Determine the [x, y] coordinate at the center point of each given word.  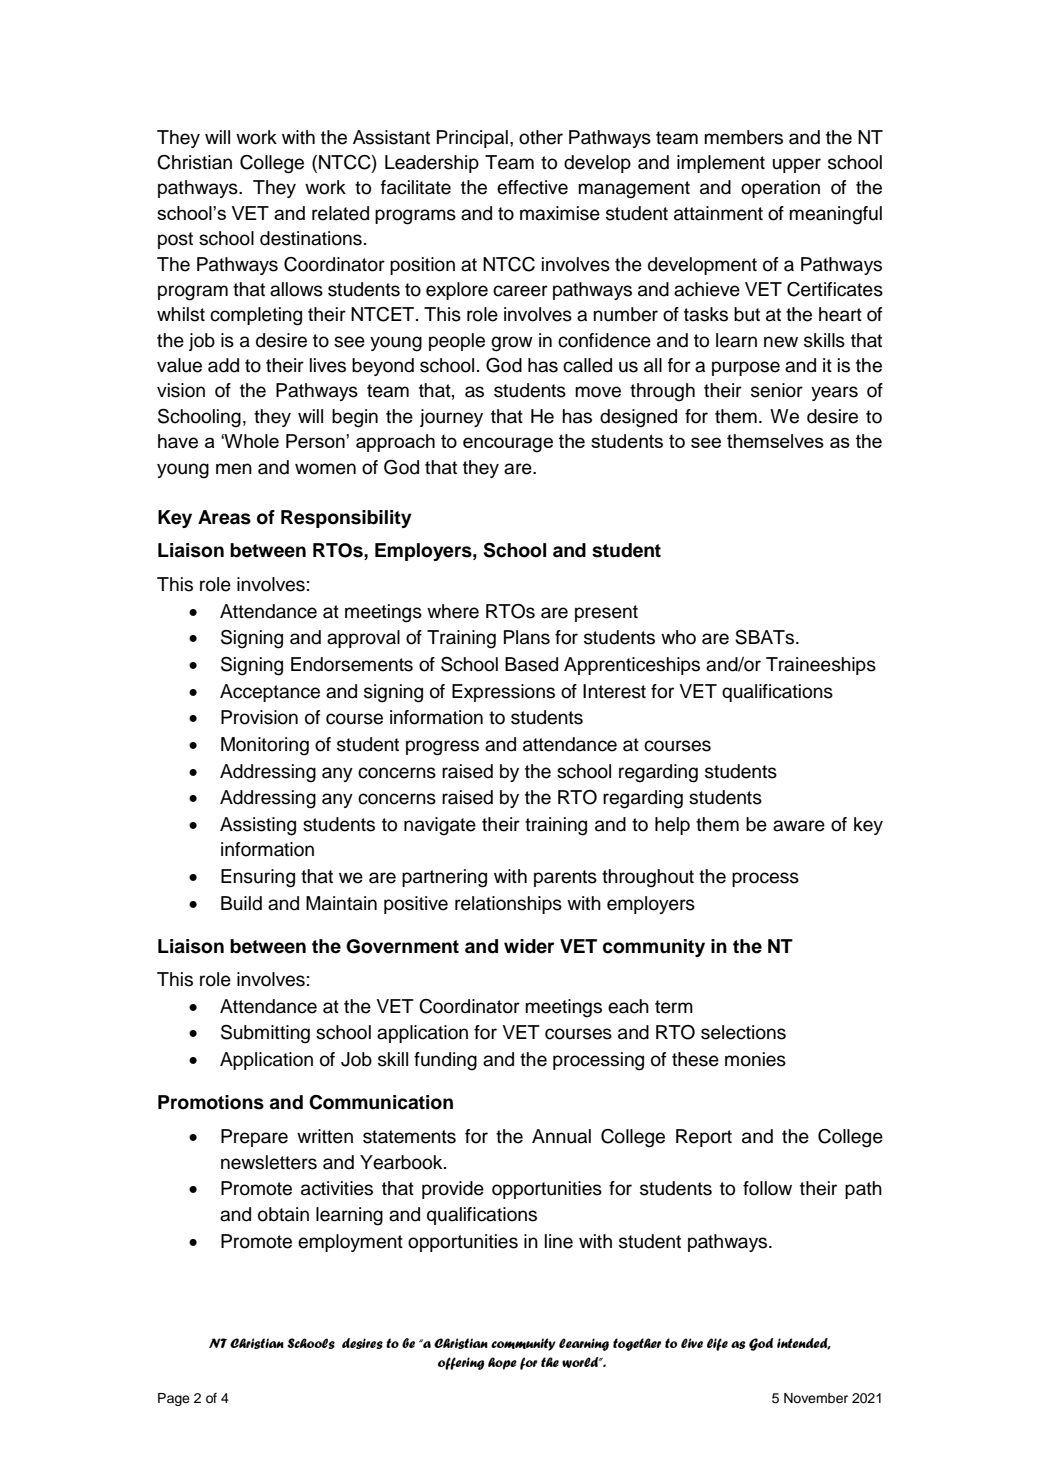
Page [174, 1399]
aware [799, 826]
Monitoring [265, 746]
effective [532, 187]
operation [780, 189]
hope [502, 1363]
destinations [311, 238]
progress [442, 748]
